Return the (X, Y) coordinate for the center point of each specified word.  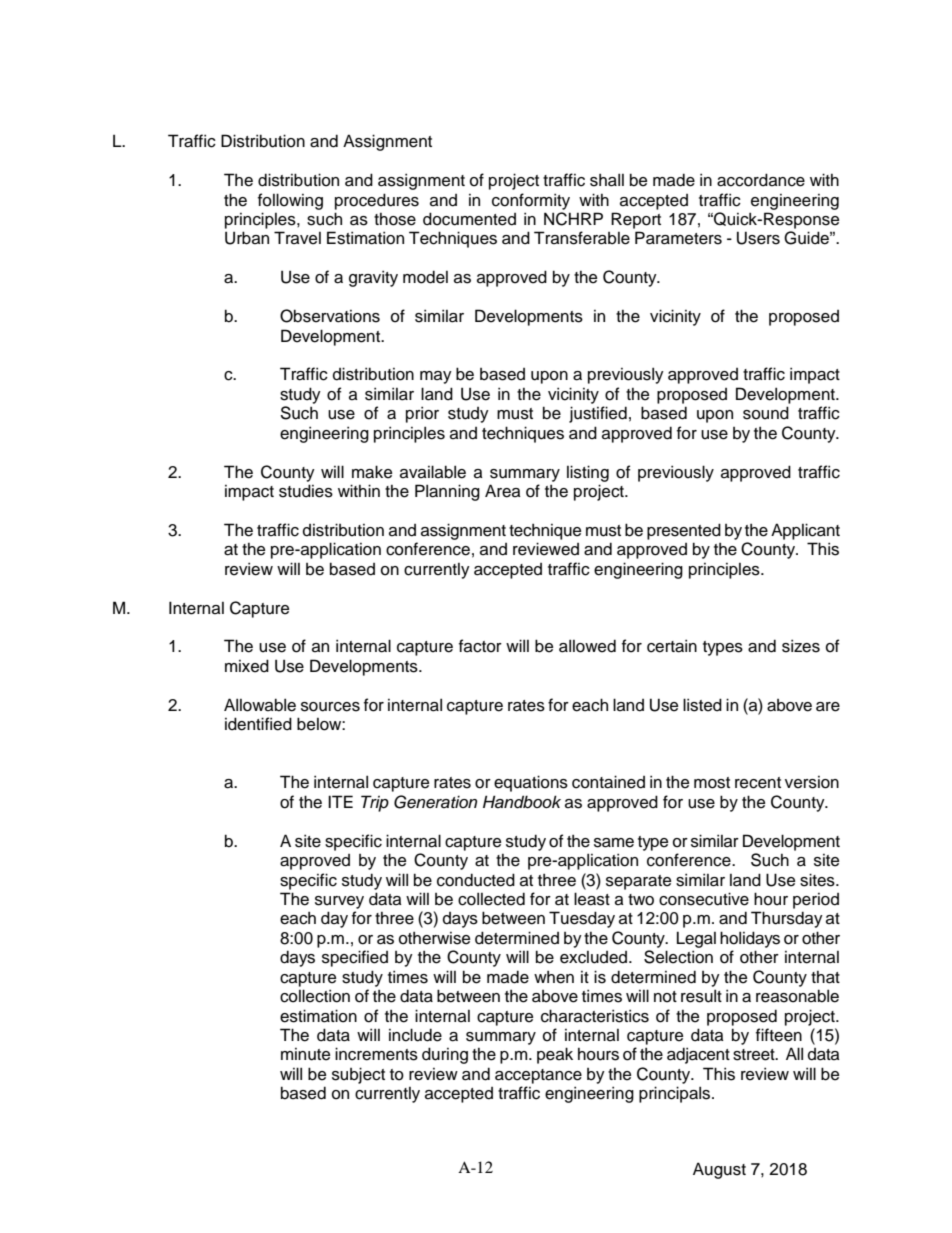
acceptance (538, 1076)
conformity (531, 201)
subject (358, 1075)
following (290, 201)
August (719, 1170)
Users (758, 238)
